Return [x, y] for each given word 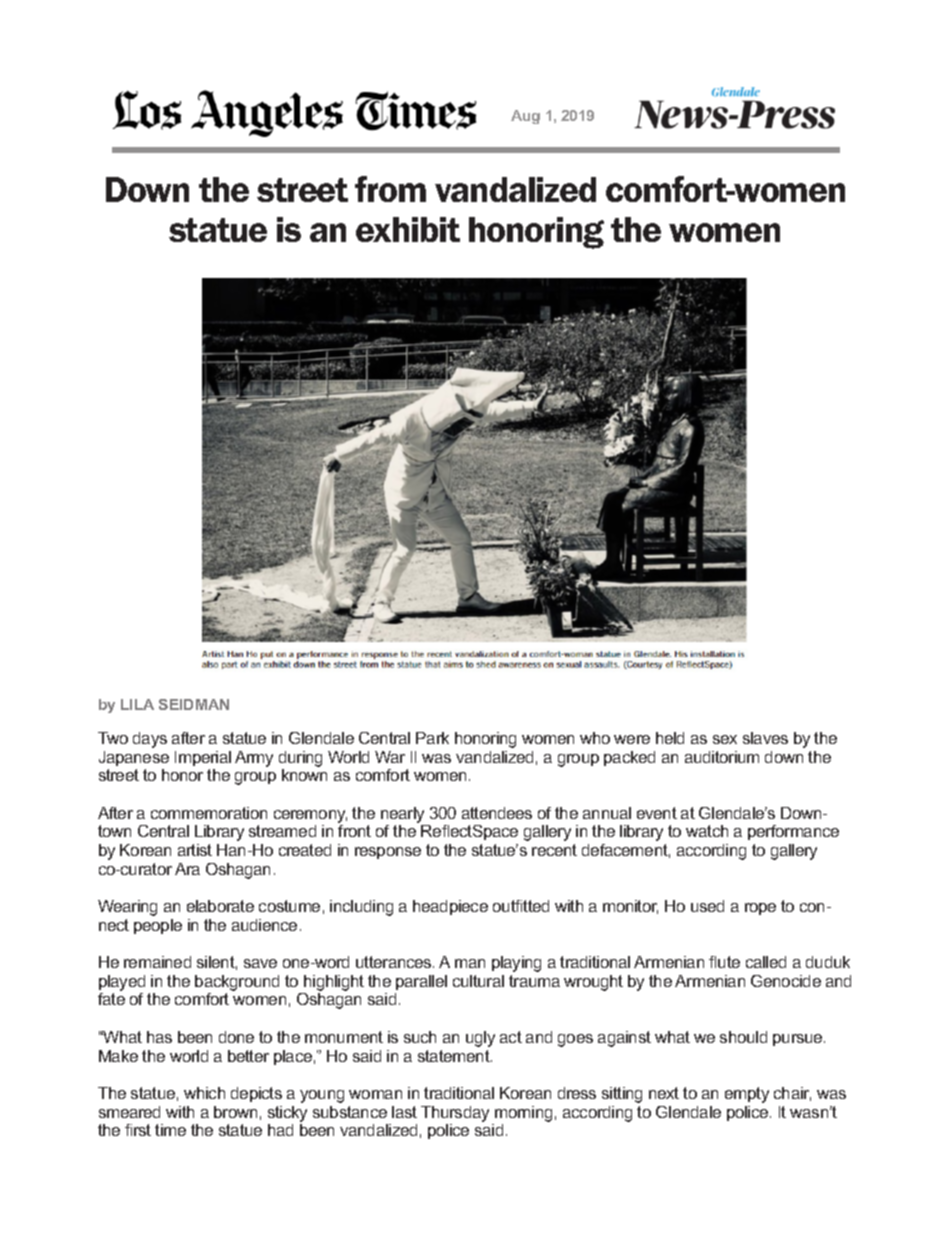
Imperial [203, 758]
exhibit [408, 229]
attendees [497, 813]
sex [725, 739]
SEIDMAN [194, 704]
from [390, 189]
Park [432, 738]
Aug [525, 117]
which [204, 1093]
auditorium [722, 757]
